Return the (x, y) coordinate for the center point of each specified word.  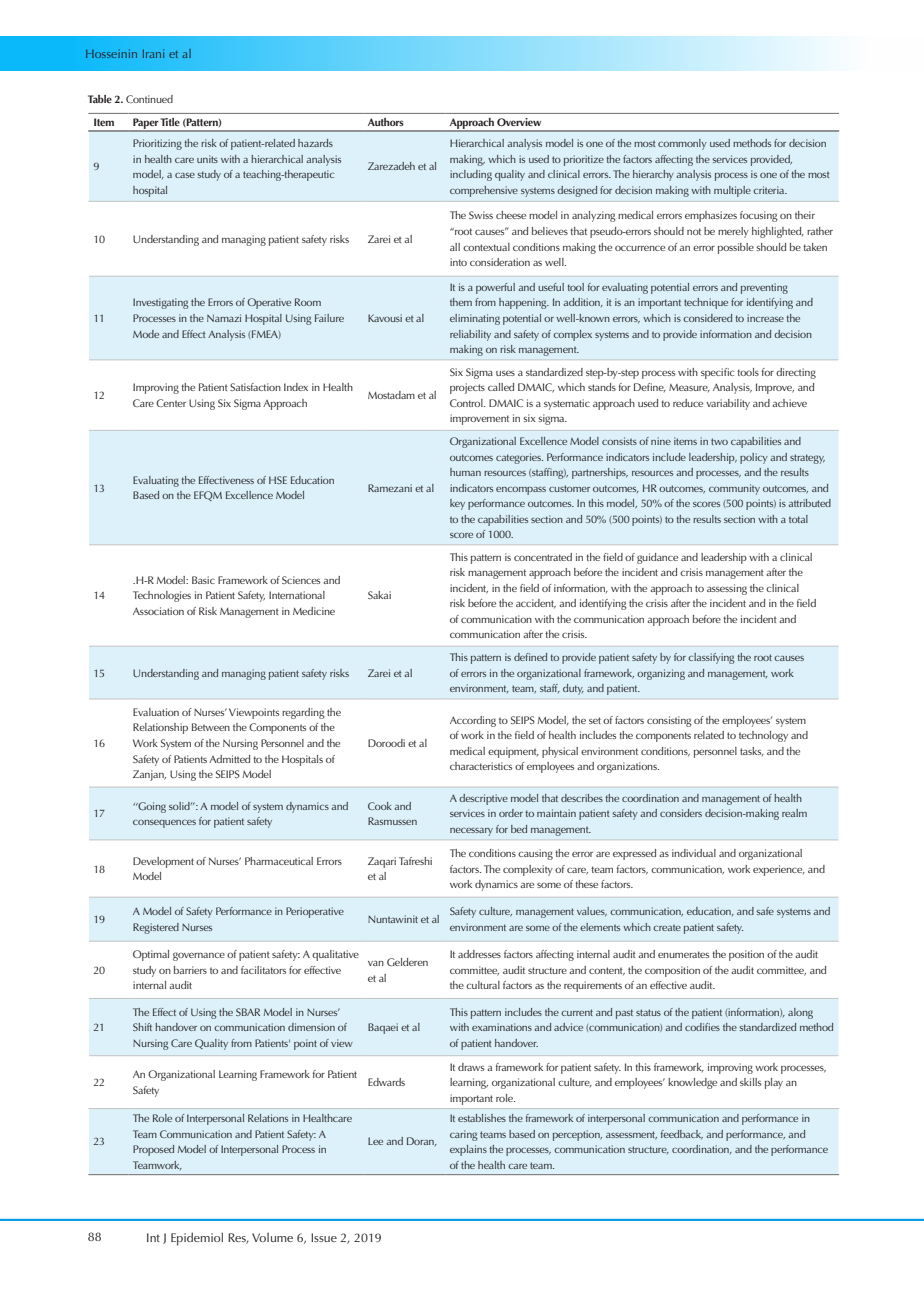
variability (728, 404)
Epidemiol (197, 1239)
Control (467, 403)
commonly (682, 144)
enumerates (683, 954)
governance (199, 956)
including (471, 175)
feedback (682, 1135)
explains (468, 1150)
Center (171, 403)
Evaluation (156, 712)
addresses (479, 954)
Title (170, 122)
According (473, 721)
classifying (711, 658)
